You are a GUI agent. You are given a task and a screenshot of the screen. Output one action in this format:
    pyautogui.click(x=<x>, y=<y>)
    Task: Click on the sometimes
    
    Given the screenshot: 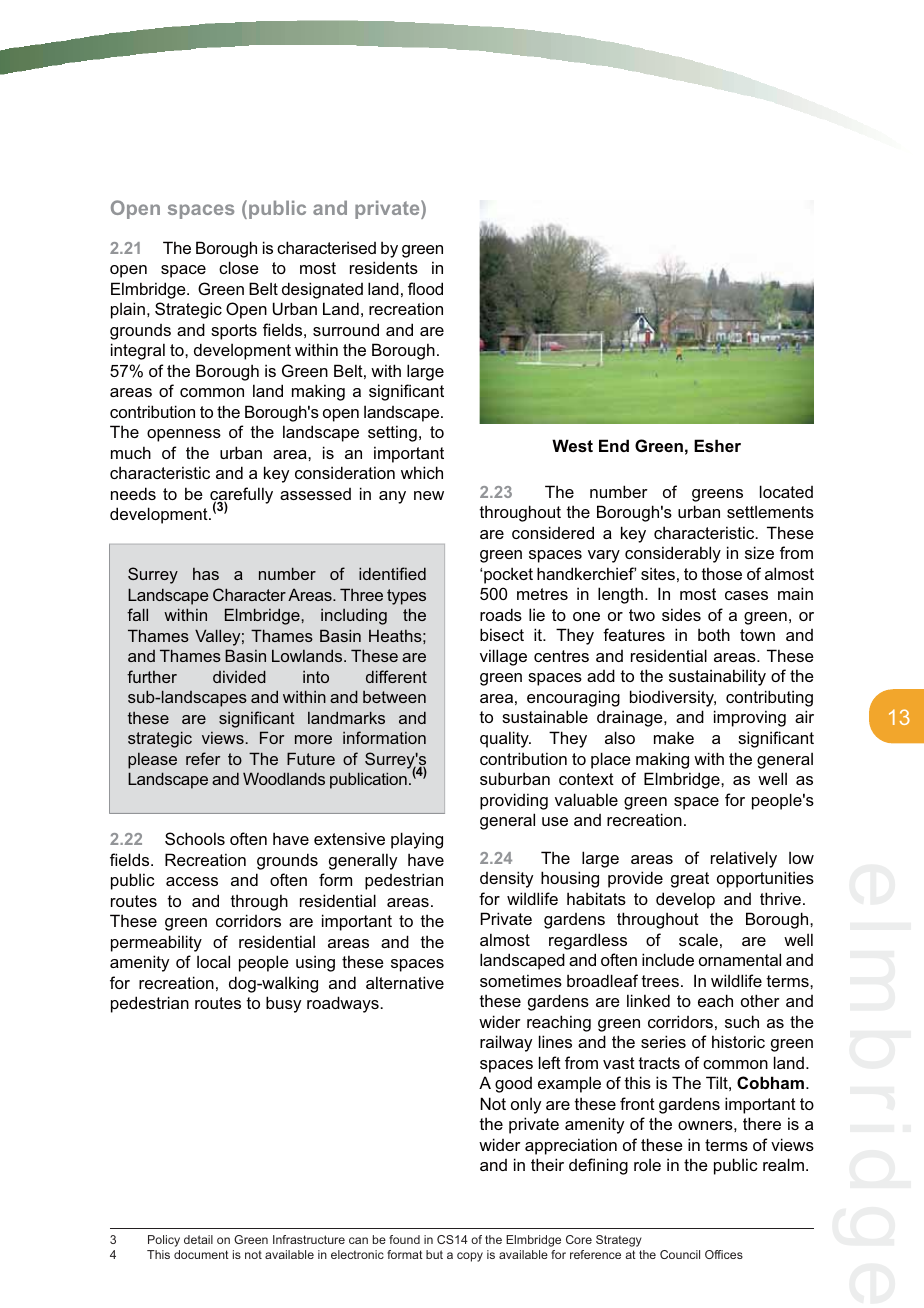 What is the action you would take?
    pyautogui.click(x=521, y=980)
